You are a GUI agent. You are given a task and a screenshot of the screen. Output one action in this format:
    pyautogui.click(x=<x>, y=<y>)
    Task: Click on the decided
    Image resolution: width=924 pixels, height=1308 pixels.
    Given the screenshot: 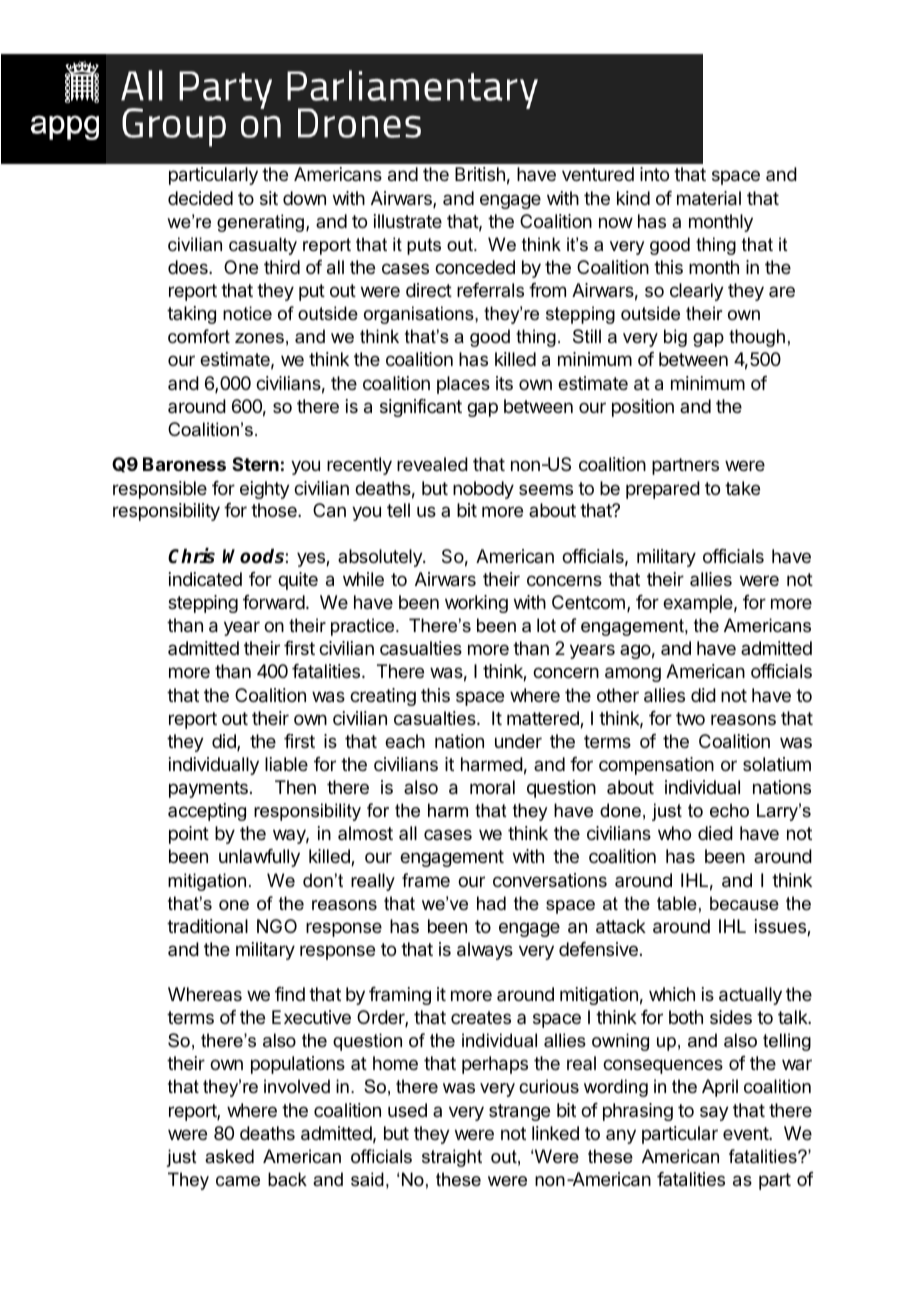 What is the action you would take?
    pyautogui.click(x=200, y=198)
